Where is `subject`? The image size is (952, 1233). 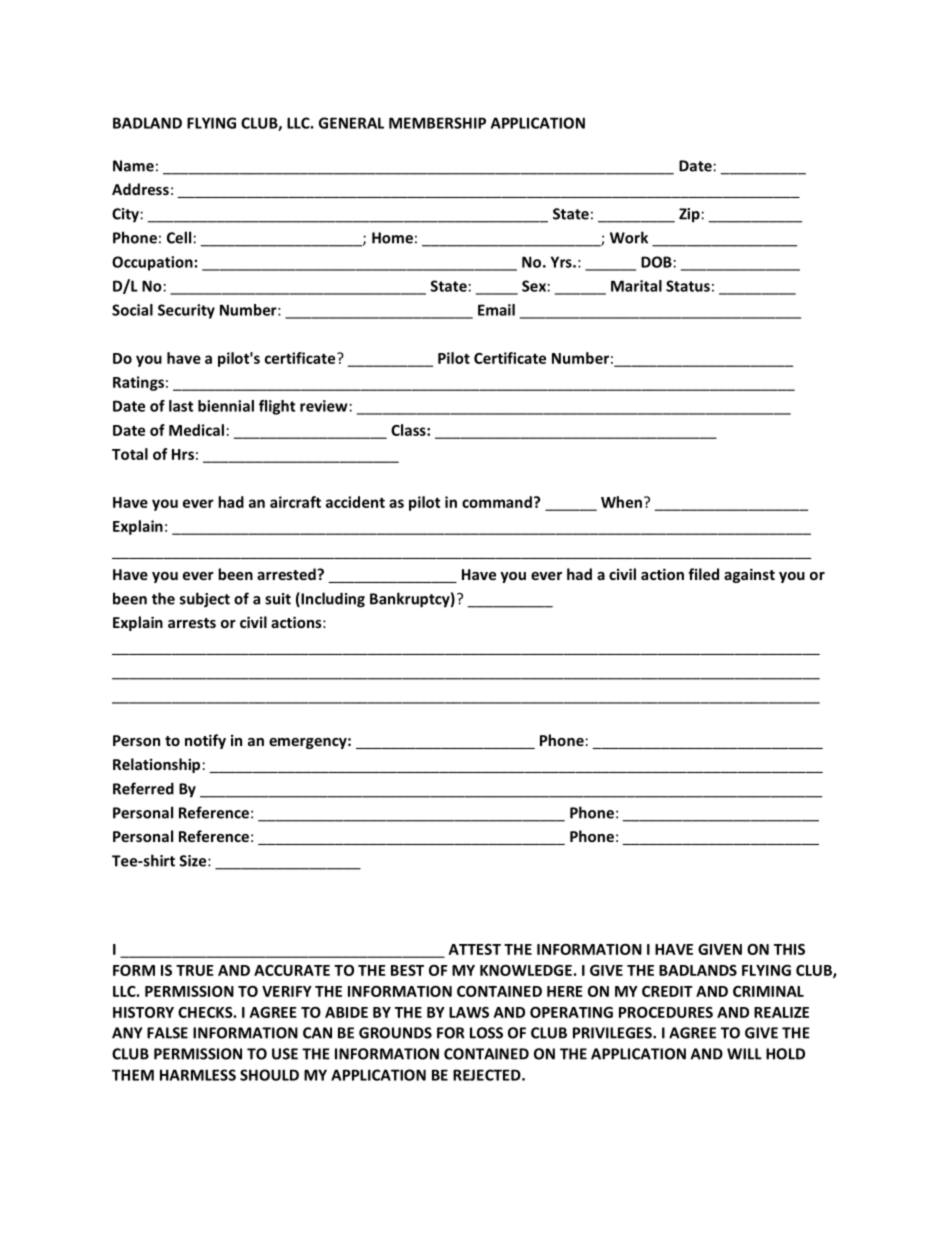
subject is located at coordinates (205, 600).
